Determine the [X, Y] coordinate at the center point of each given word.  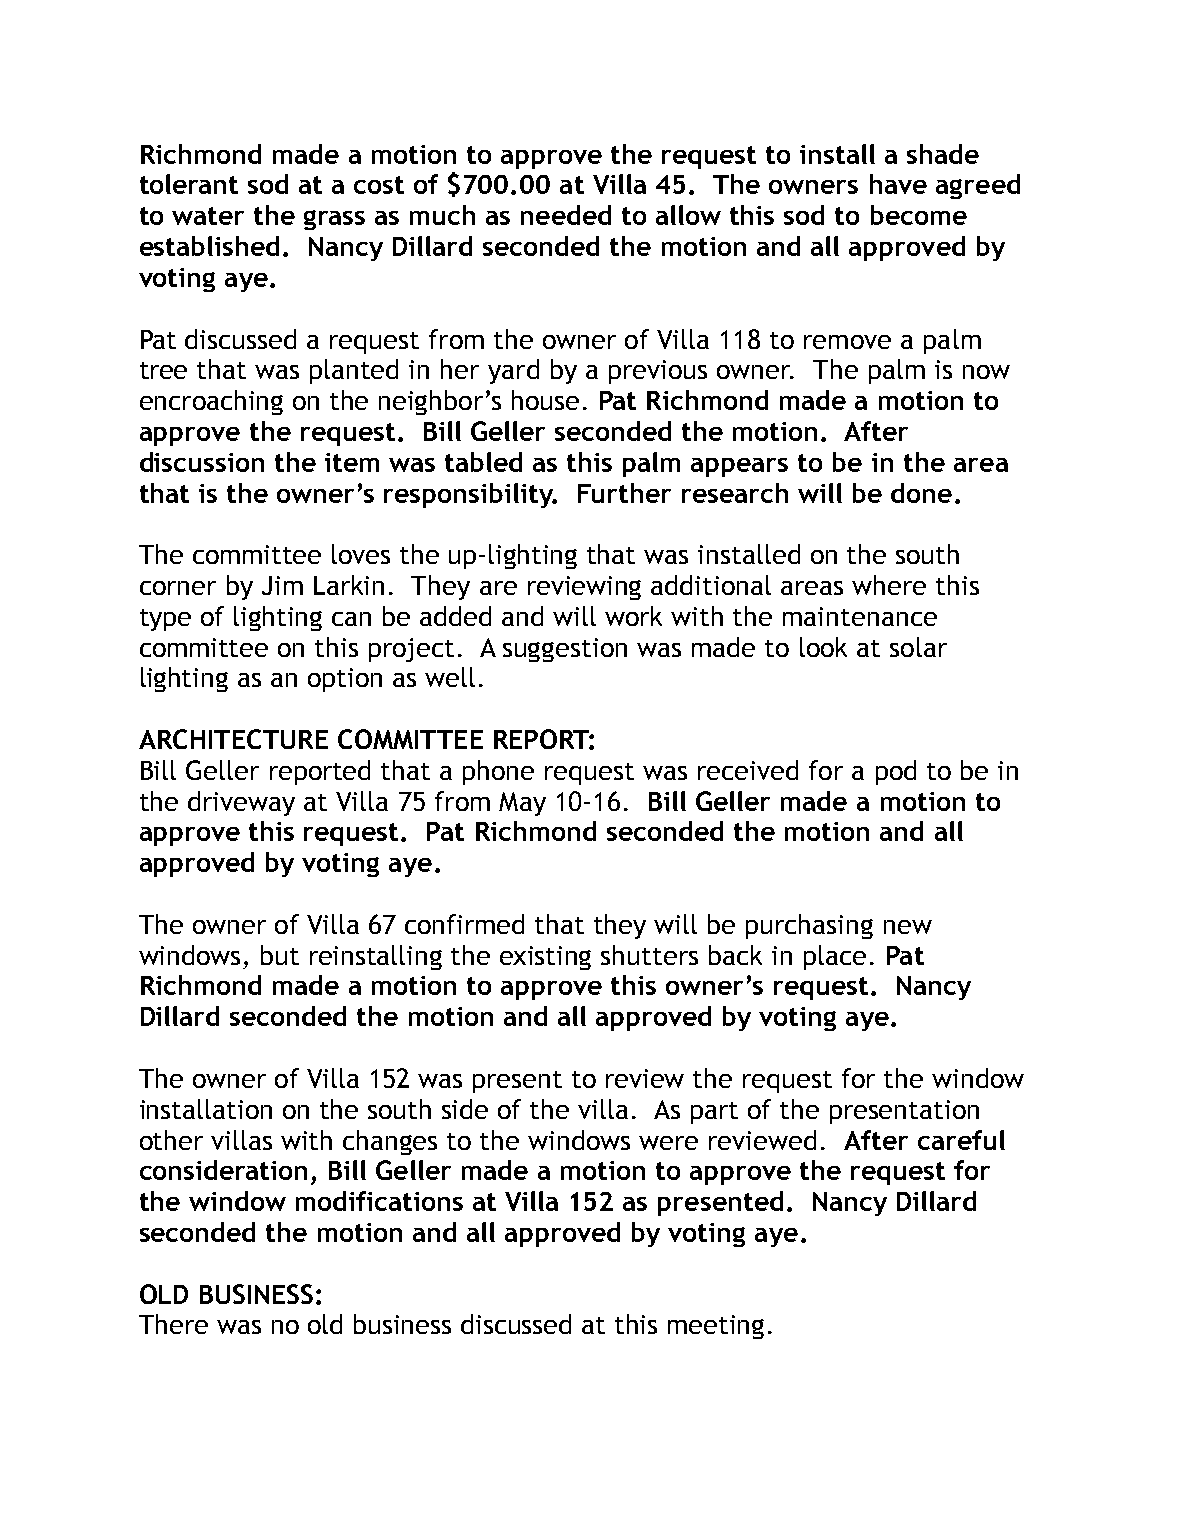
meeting [716, 1327]
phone [498, 772]
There [173, 1324]
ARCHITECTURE [233, 739]
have [898, 184]
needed [566, 215]
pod [896, 772]
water [208, 216]
